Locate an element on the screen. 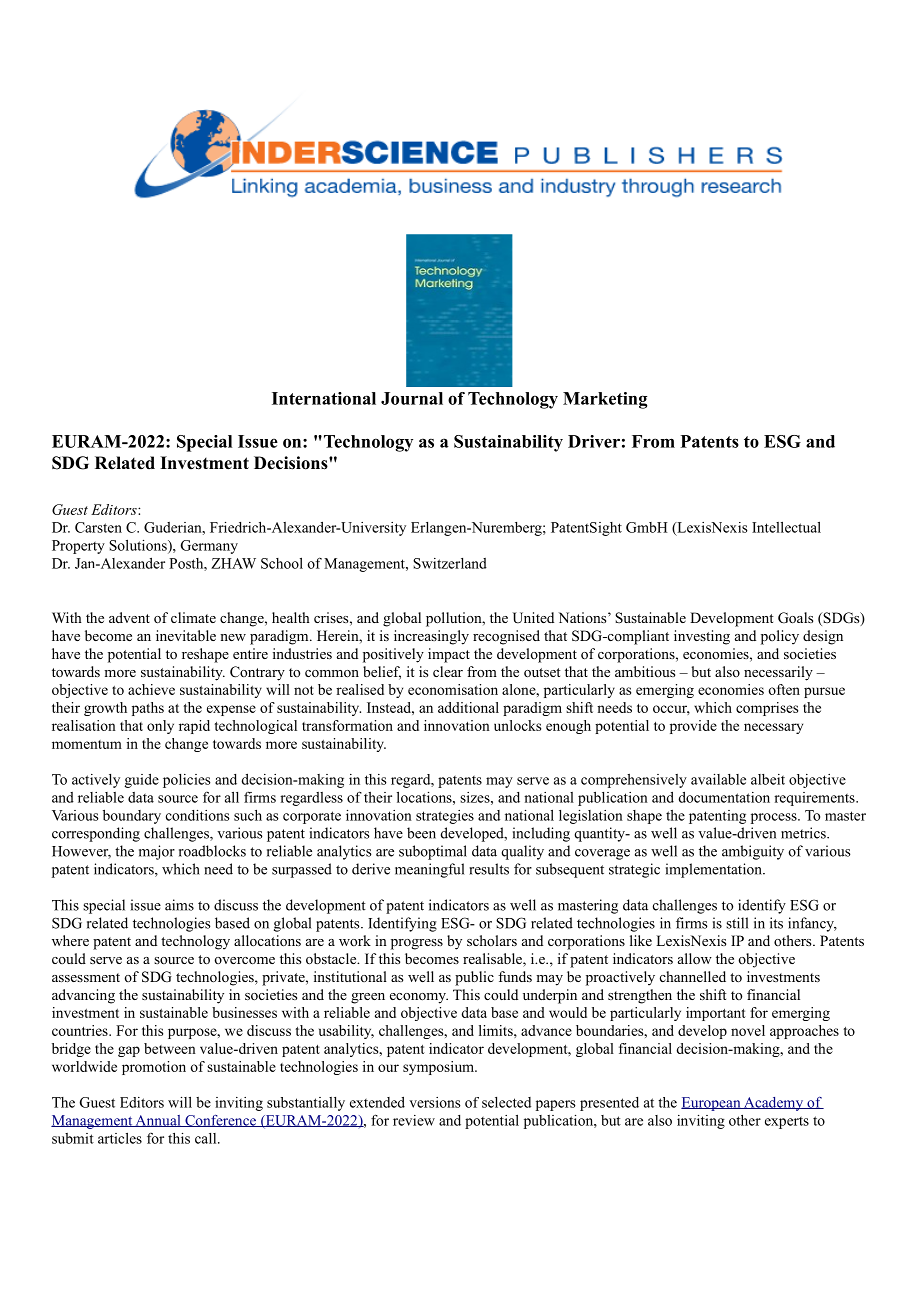 This screenshot has height=1308, width=924. versions is located at coordinates (435, 1102).
